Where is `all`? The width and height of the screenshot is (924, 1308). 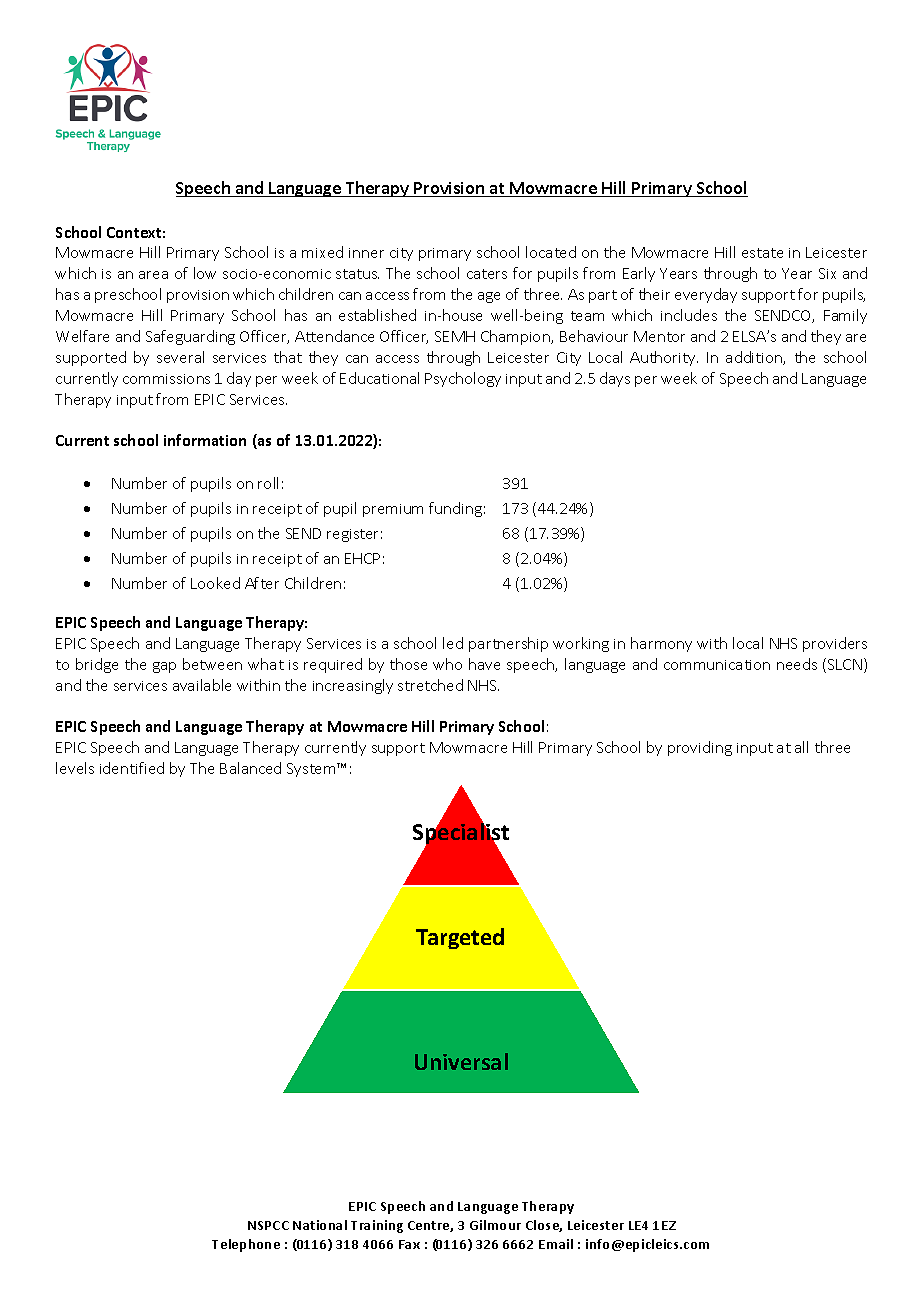
all is located at coordinates (801, 747).
